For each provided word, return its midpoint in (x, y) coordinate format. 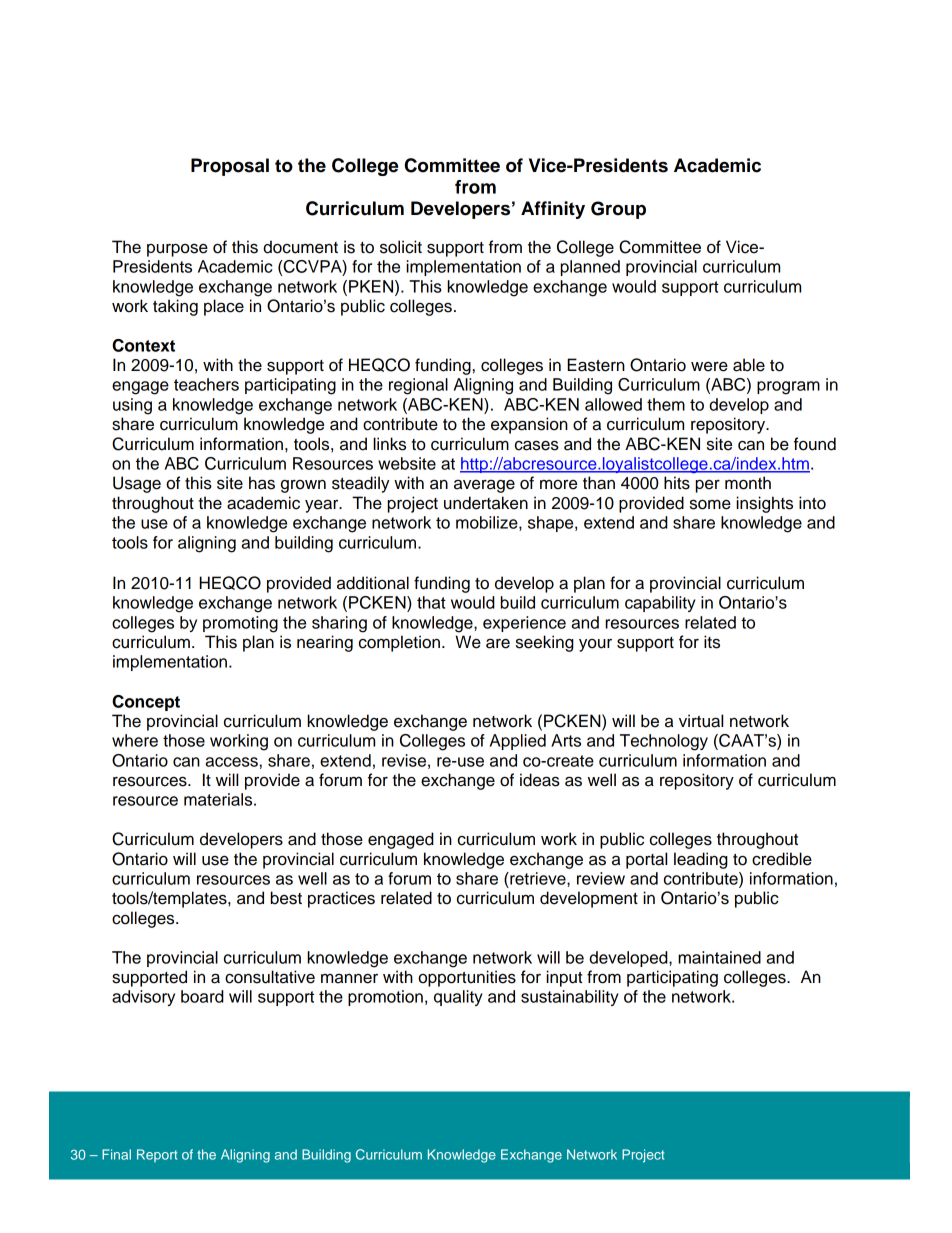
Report (157, 1155)
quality (458, 998)
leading (701, 860)
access (231, 762)
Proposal (230, 167)
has (262, 483)
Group (618, 210)
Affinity (553, 210)
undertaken (486, 503)
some (710, 504)
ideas (540, 780)
